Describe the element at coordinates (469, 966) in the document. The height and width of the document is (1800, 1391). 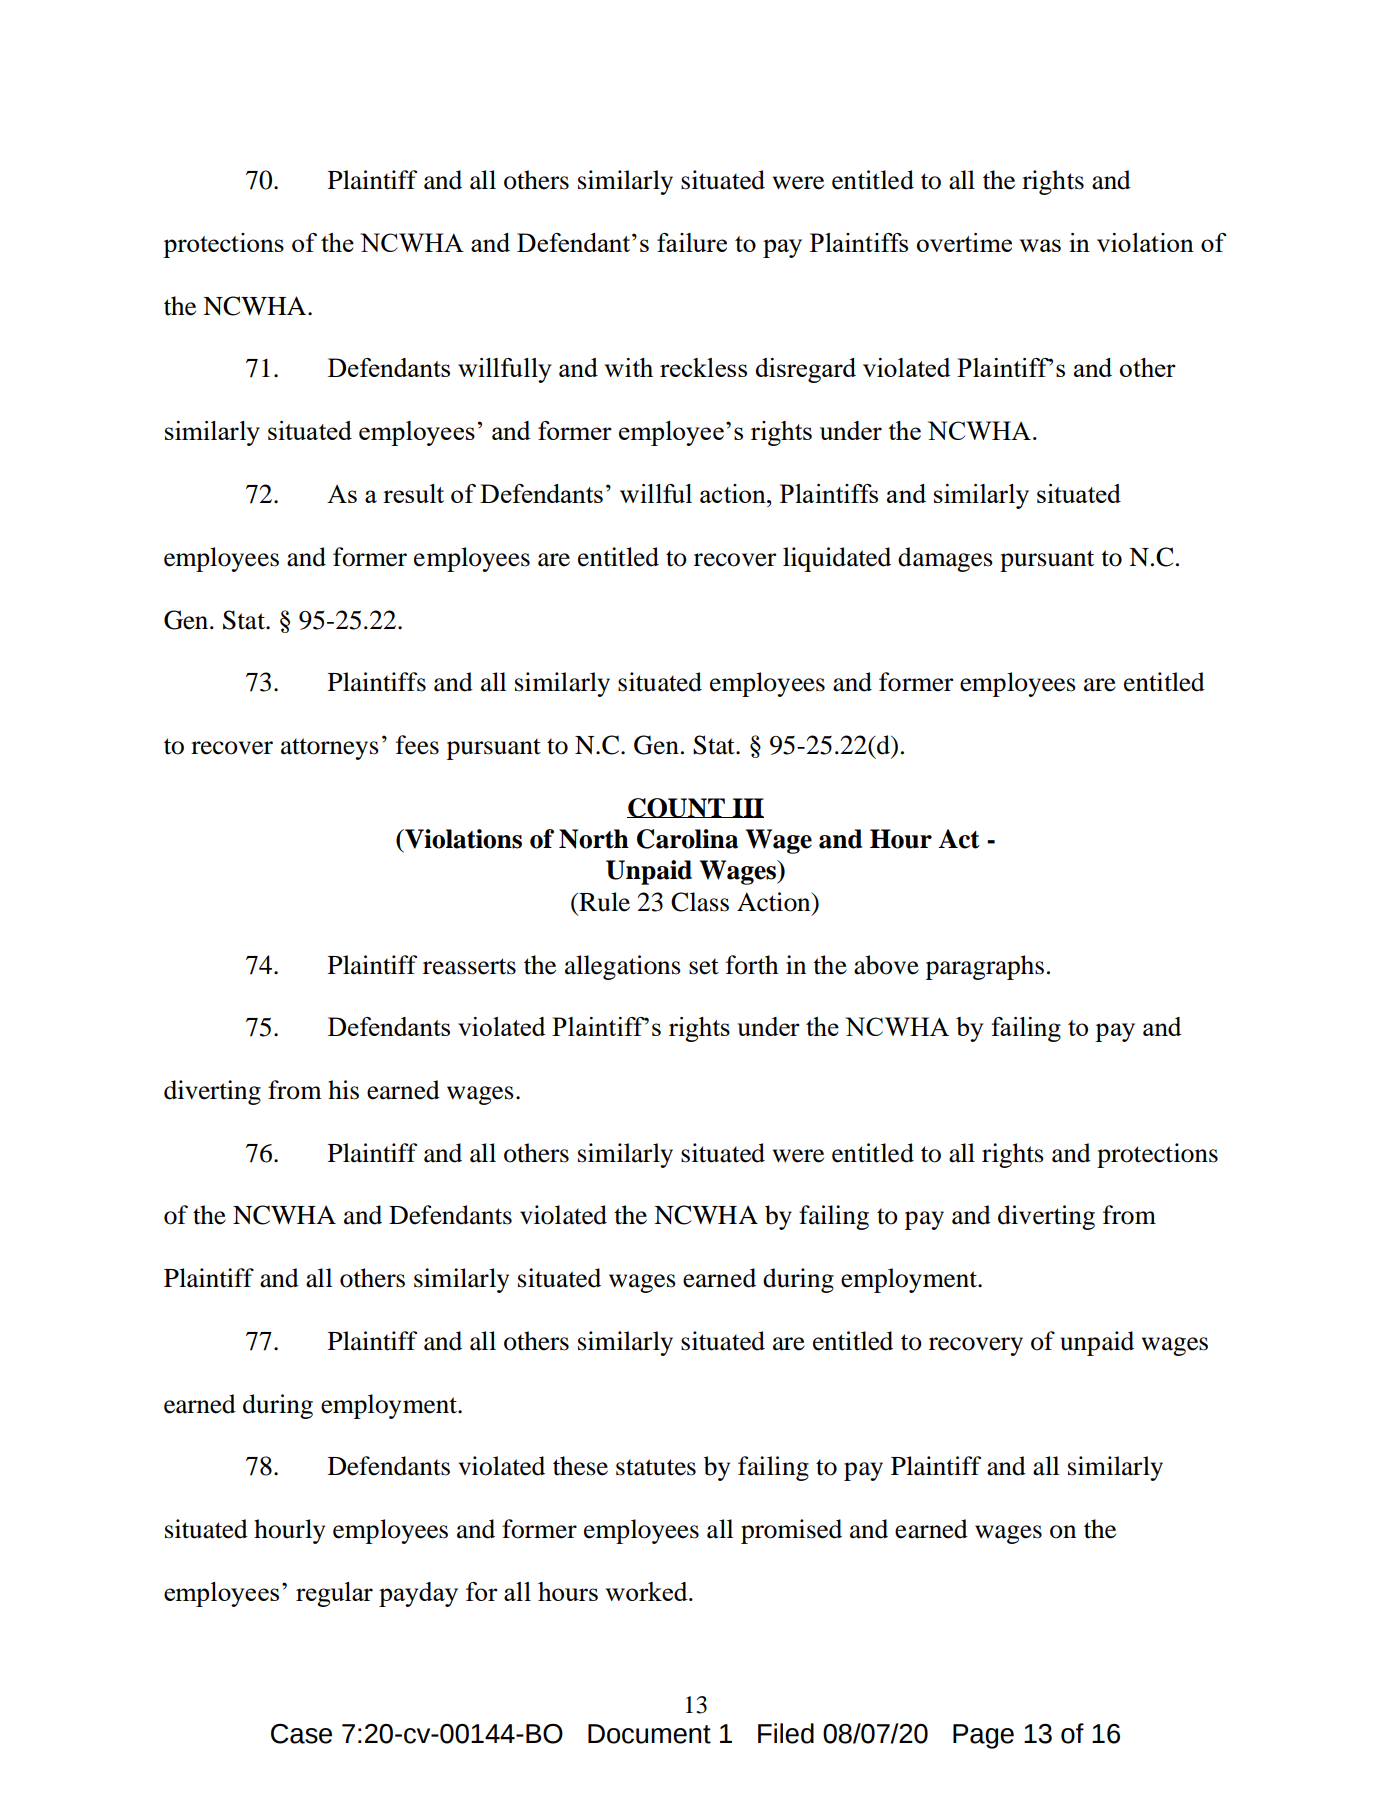
I see `reasserts` at that location.
